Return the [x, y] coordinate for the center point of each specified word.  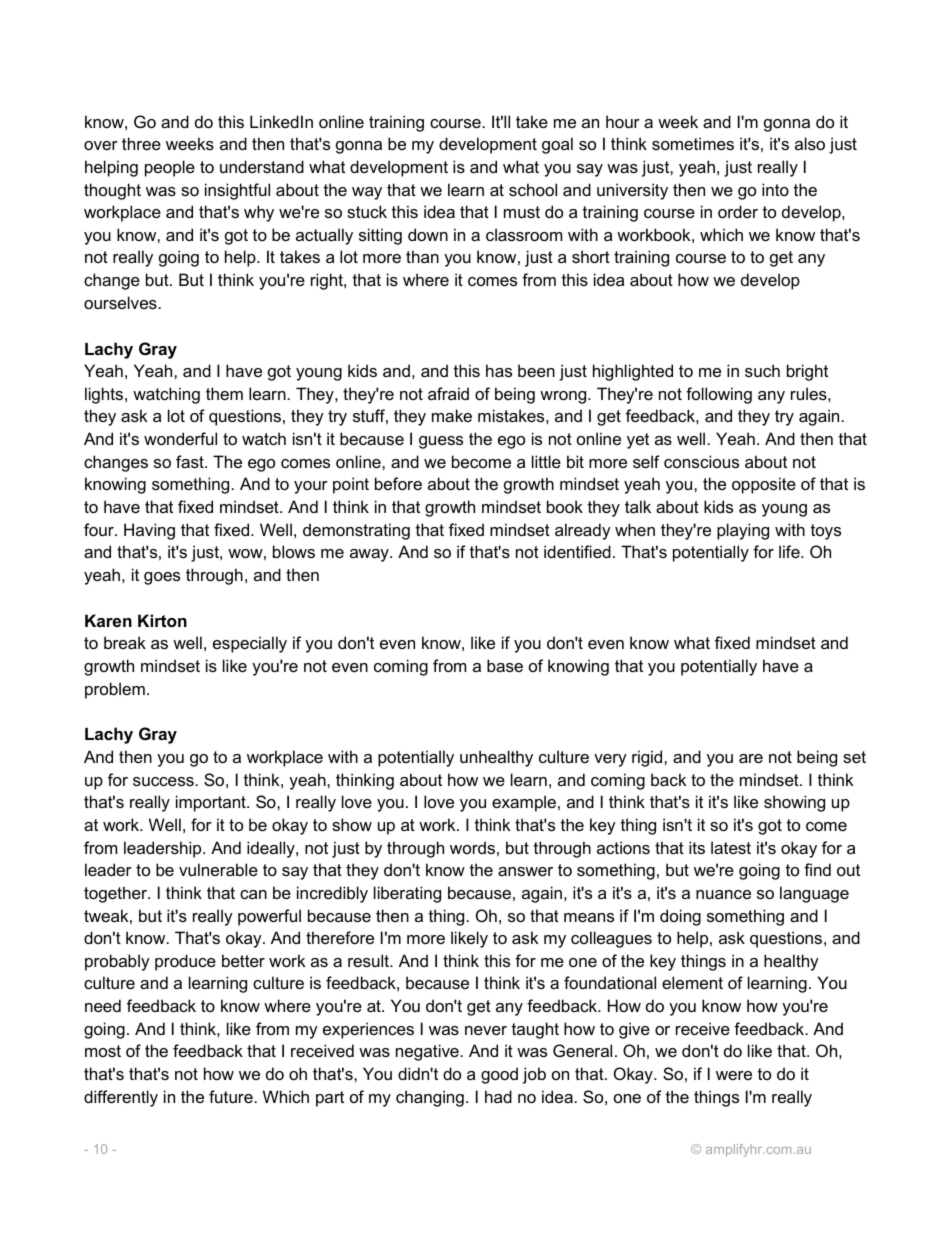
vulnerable [218, 869]
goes [162, 578]
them [224, 393]
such [762, 370]
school [533, 189]
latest [731, 847]
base [505, 665]
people [170, 168]
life [790, 551]
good [499, 1075]
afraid [448, 393]
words [472, 847]
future [231, 1096]
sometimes [693, 143]
